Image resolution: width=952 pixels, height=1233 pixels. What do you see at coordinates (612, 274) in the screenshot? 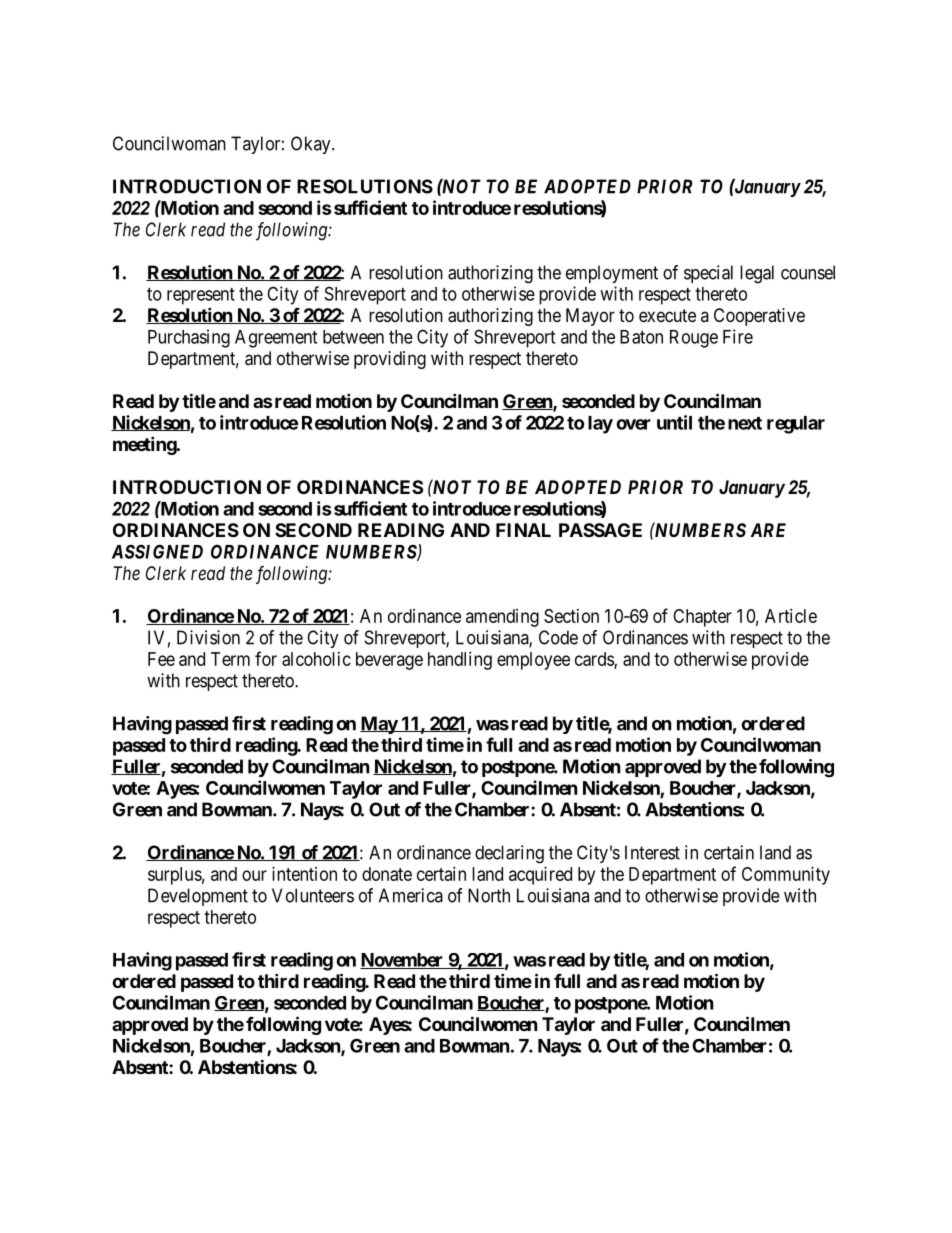
I see `employment` at bounding box center [612, 274].
